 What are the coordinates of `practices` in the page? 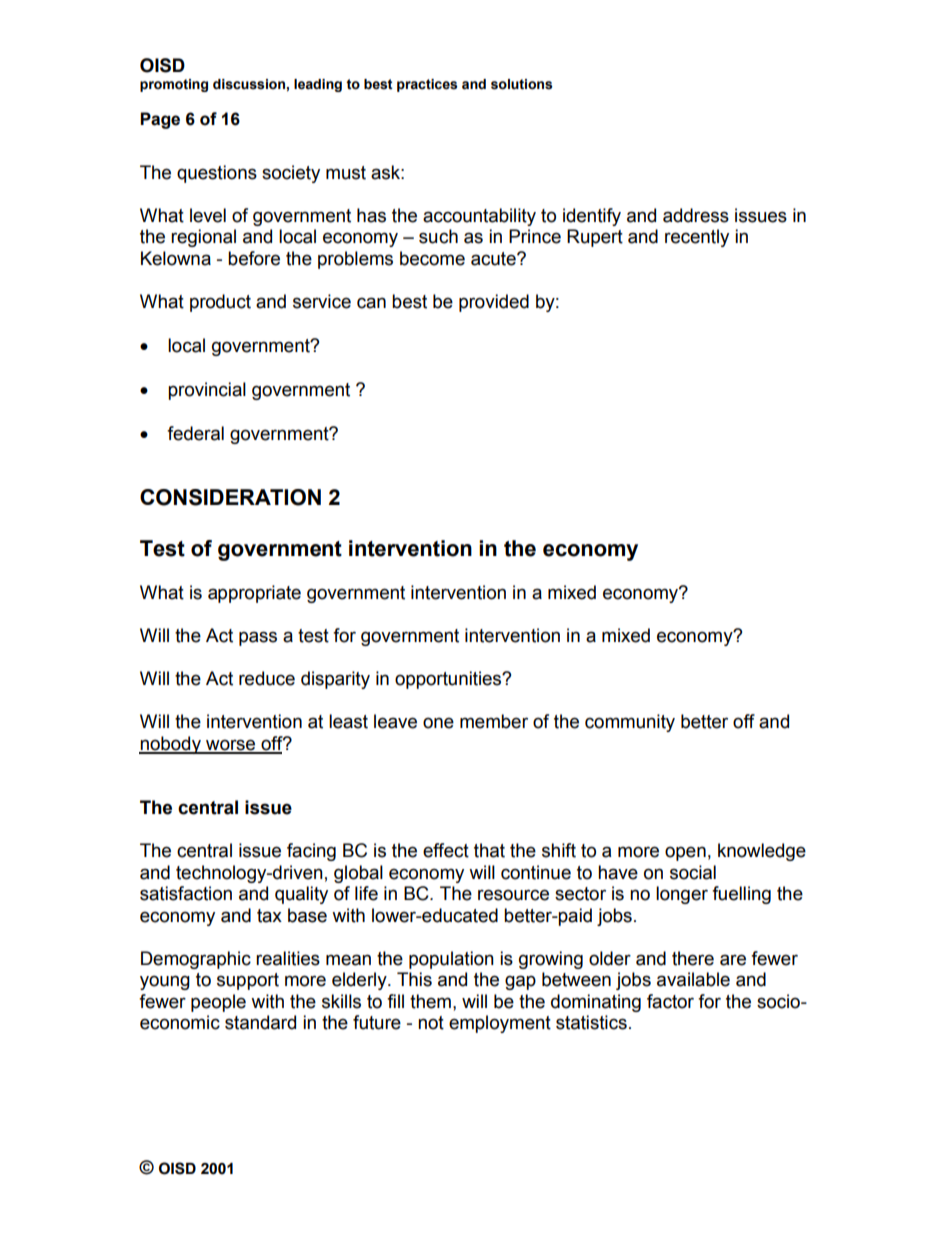 It's located at (427, 85).
